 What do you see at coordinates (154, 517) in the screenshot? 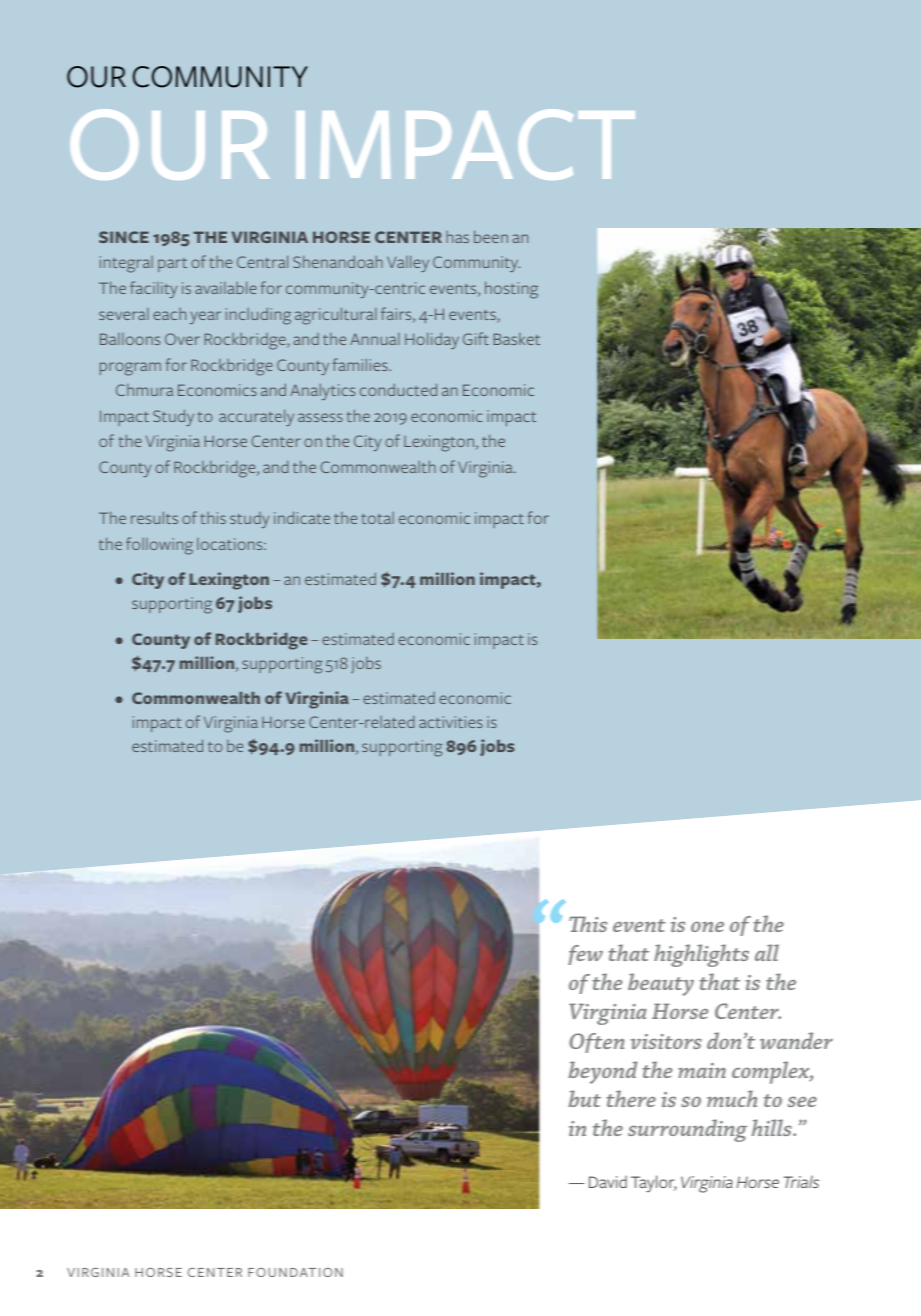
I see `results` at bounding box center [154, 517].
